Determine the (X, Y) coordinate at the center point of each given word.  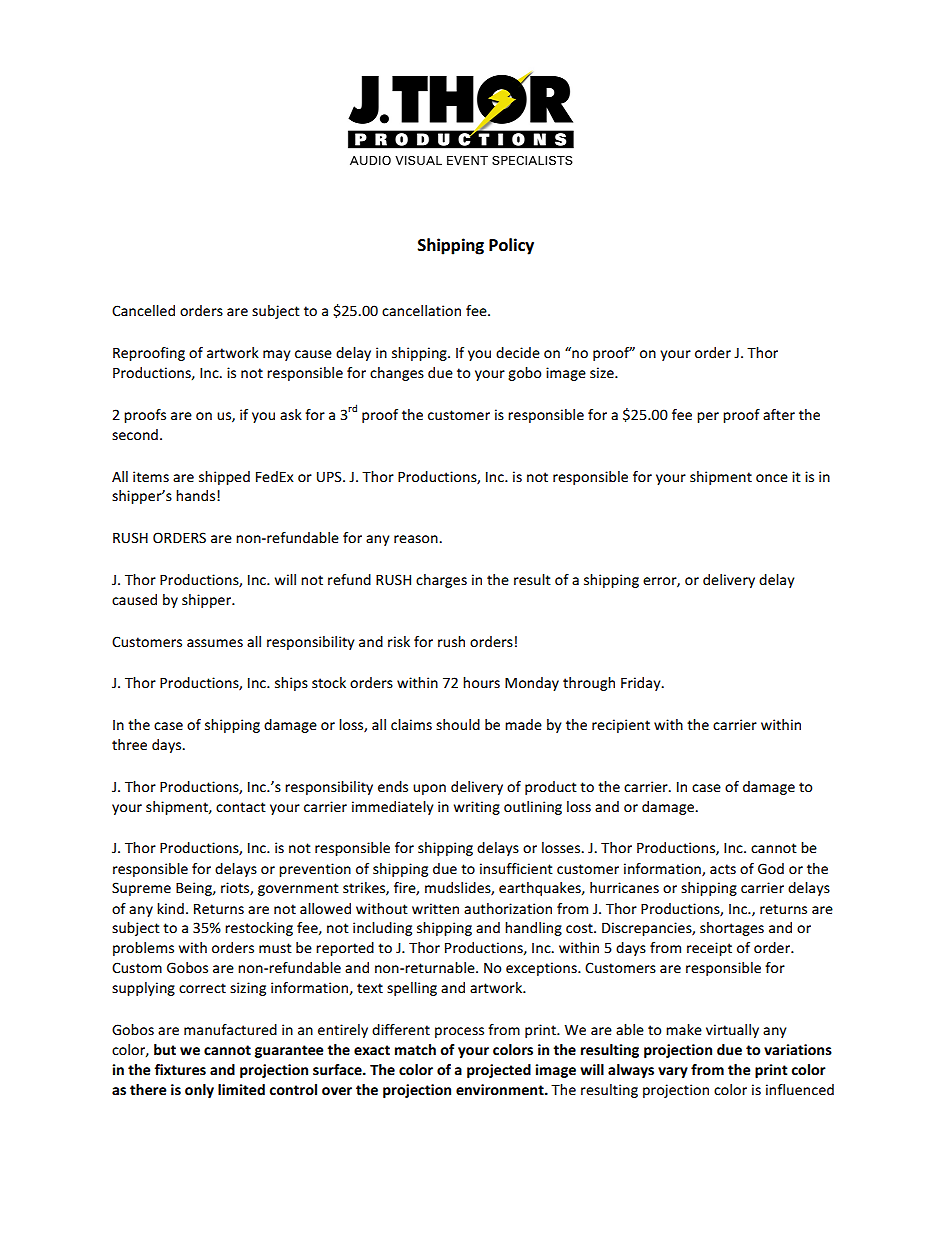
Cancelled (143, 310)
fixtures (180, 1069)
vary (673, 1072)
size (603, 372)
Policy (511, 246)
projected (499, 1071)
